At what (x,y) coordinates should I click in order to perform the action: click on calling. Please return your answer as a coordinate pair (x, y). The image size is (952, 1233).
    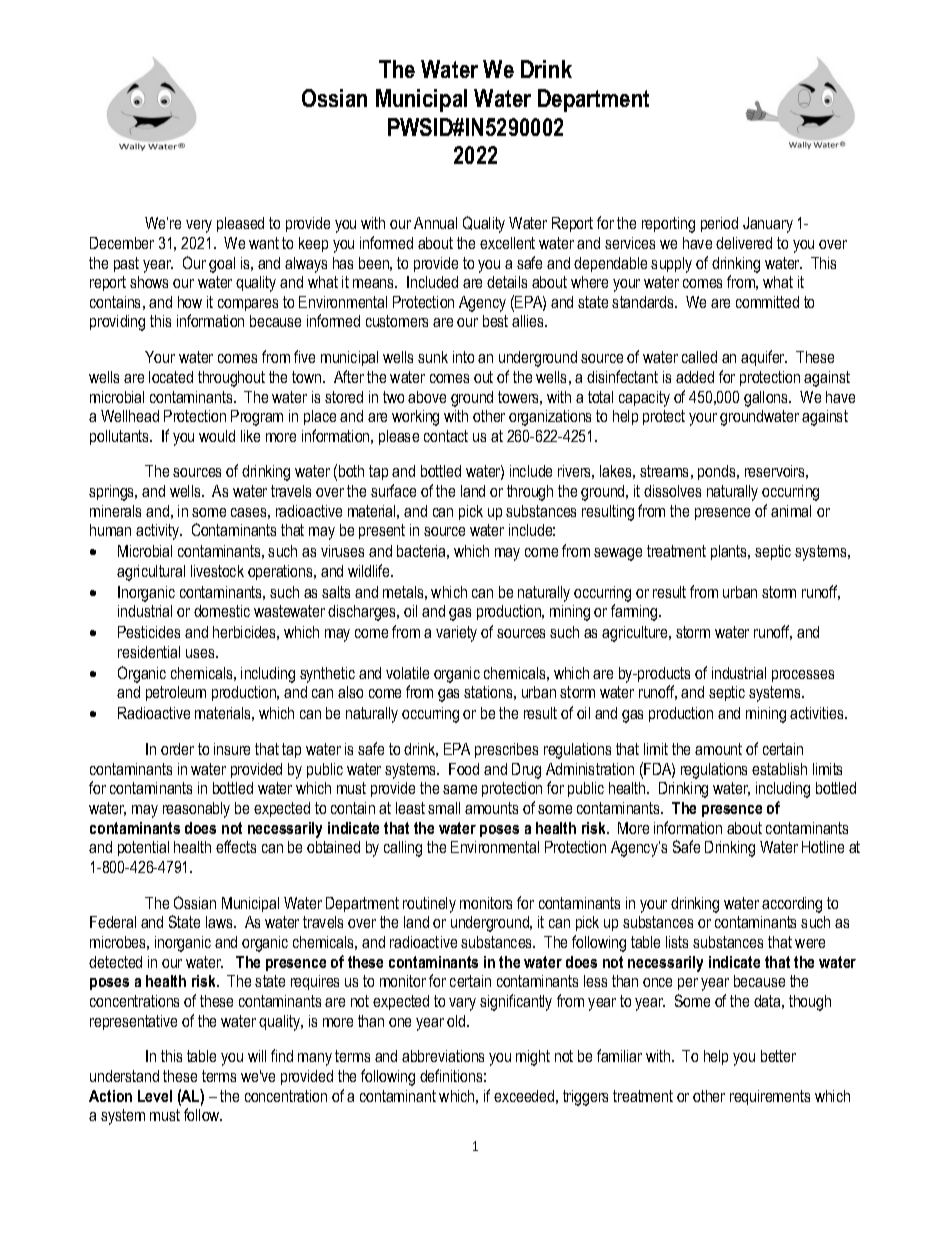
    Looking at the image, I should click on (403, 849).
